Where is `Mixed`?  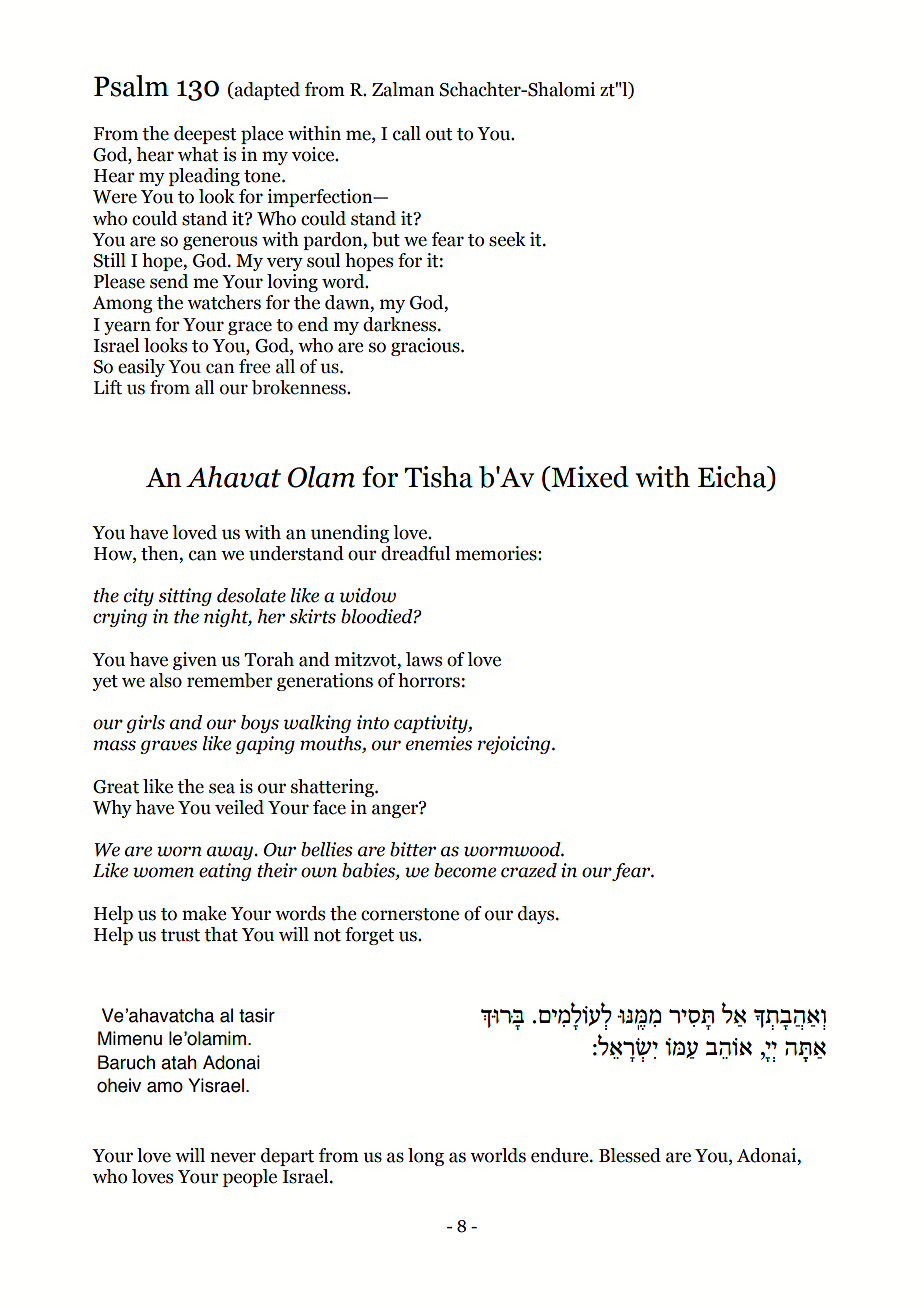
Mixed is located at coordinates (589, 478).
